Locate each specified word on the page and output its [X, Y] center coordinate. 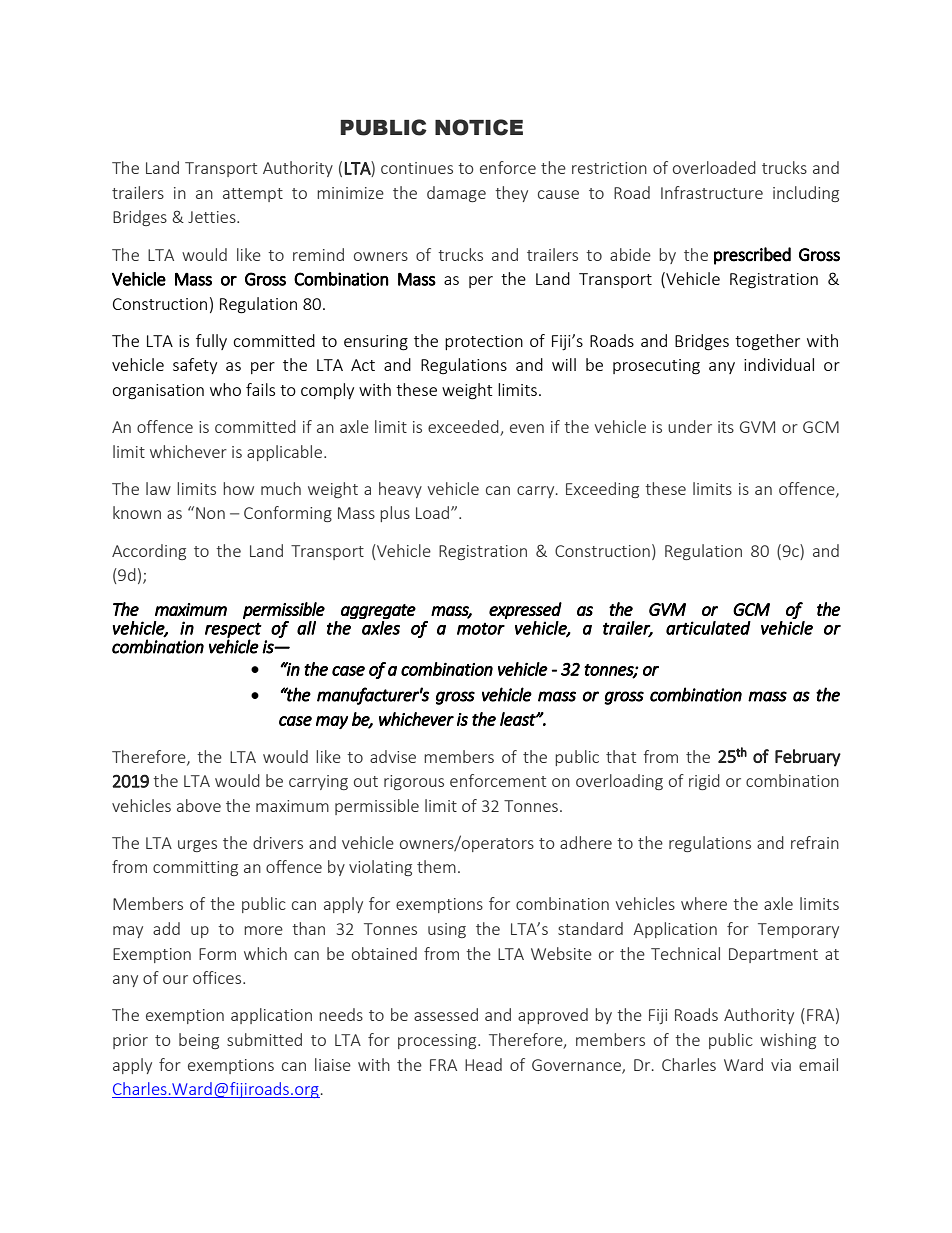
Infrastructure [712, 192]
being [199, 1041]
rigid [704, 782]
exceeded [464, 428]
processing [438, 1041]
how [238, 488]
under [690, 426]
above [199, 805]
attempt [253, 195]
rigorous [414, 782]
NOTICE [479, 127]
